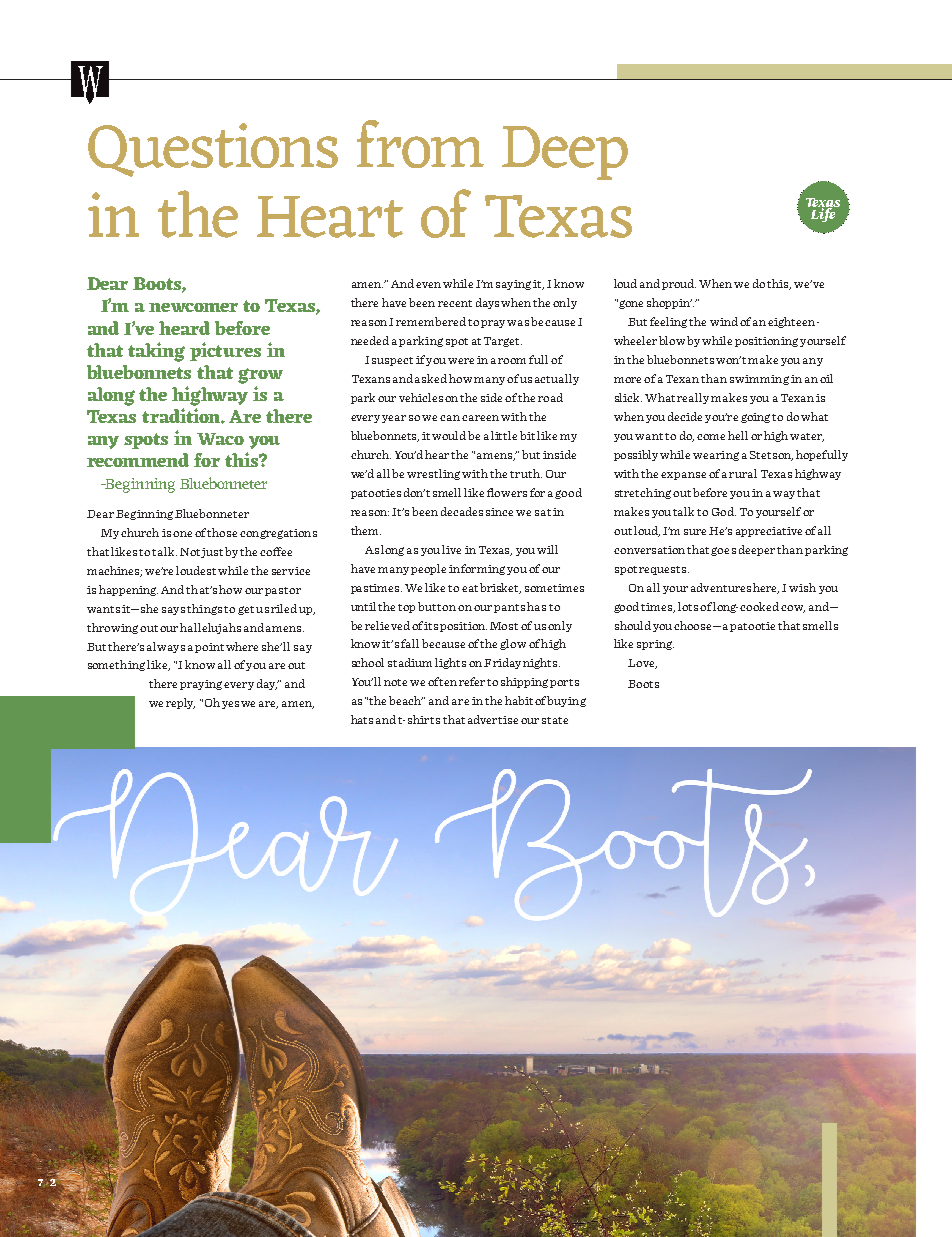 This page has height=1237, width=952. Describe the element at coordinates (222, 532) in the page. I see `those` at that location.
